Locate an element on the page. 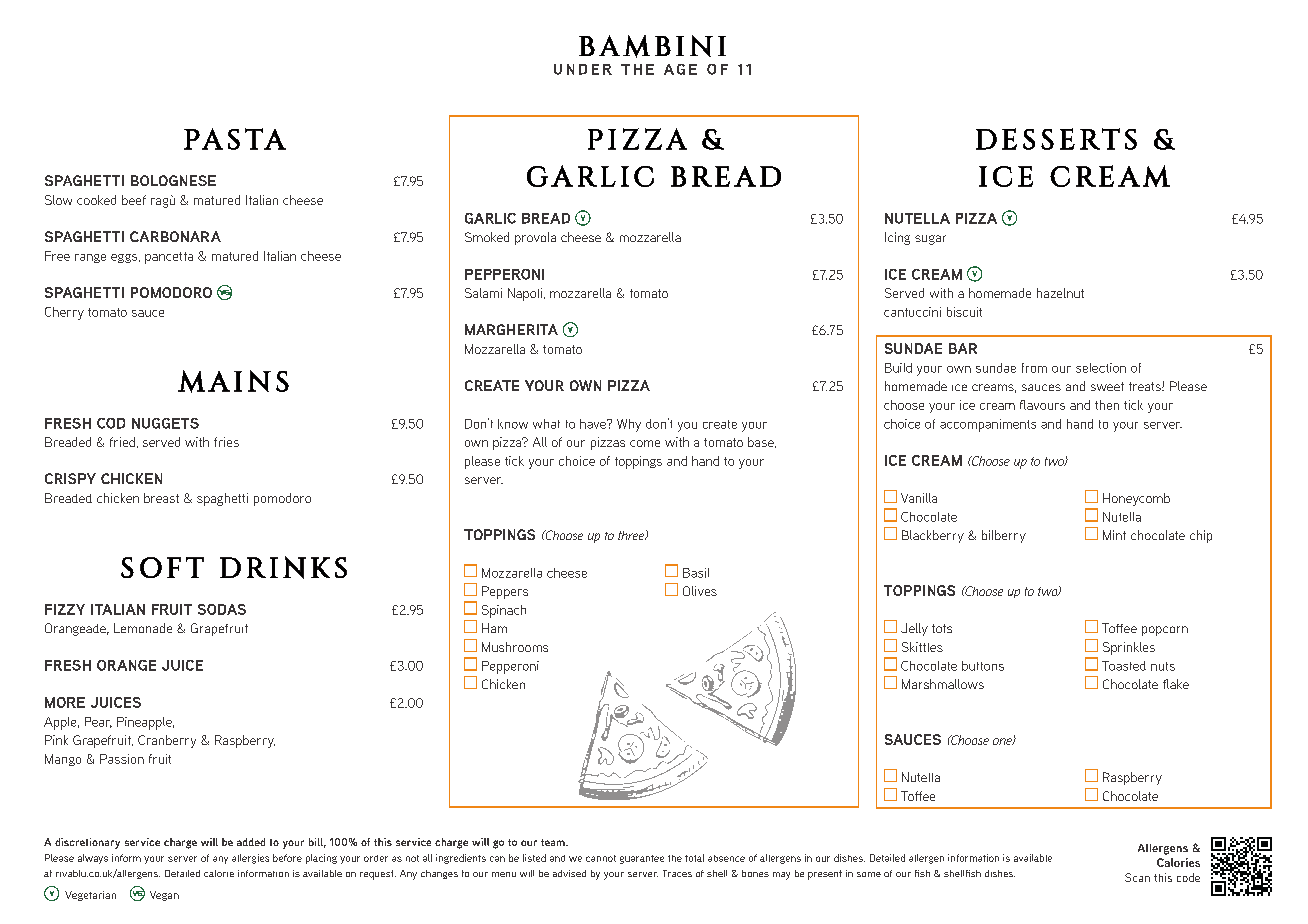 Image resolution: width=1308 pixels, height=924 pixels. come is located at coordinates (645, 443).
